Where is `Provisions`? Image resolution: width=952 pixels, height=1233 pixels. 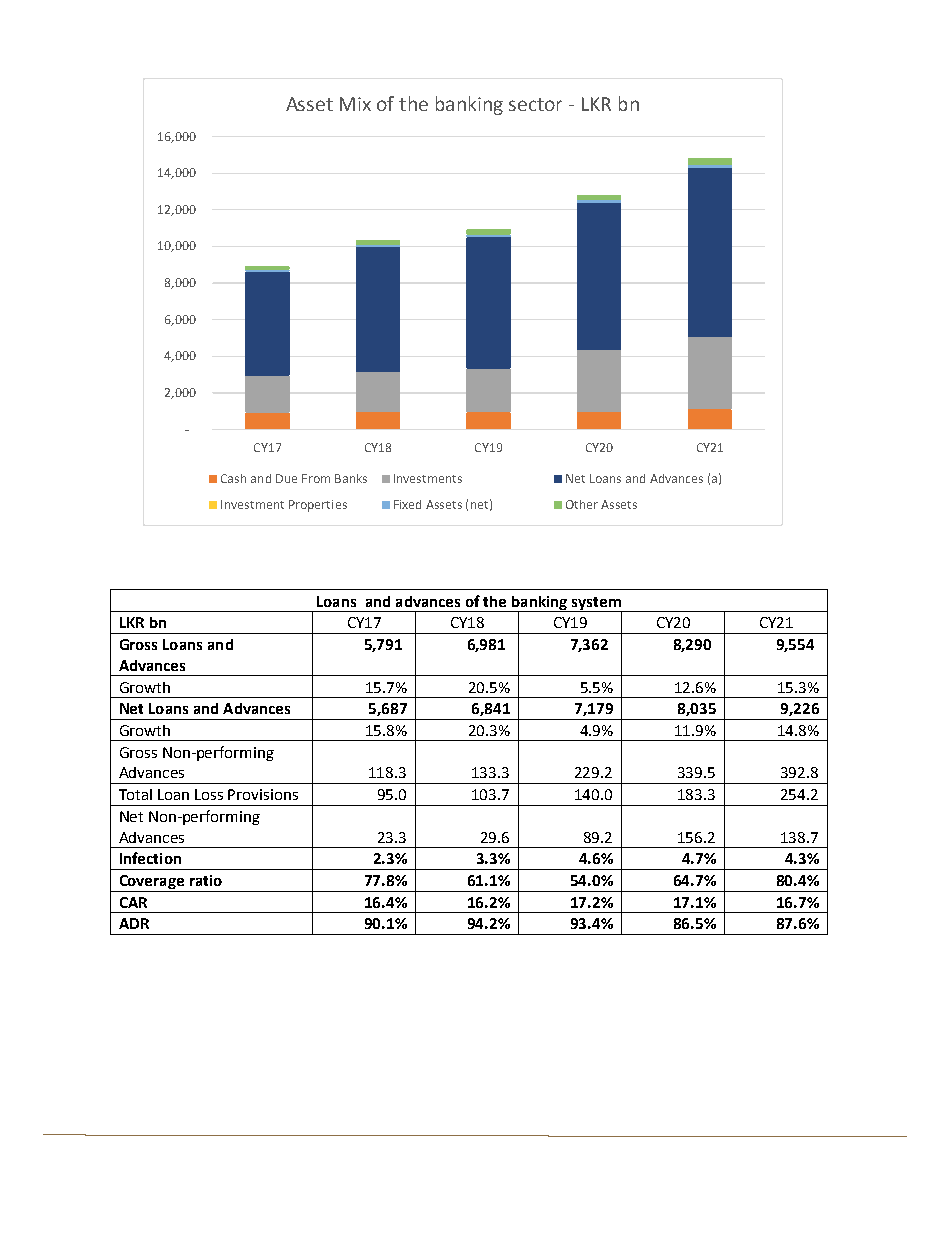
Provisions is located at coordinates (263, 794).
